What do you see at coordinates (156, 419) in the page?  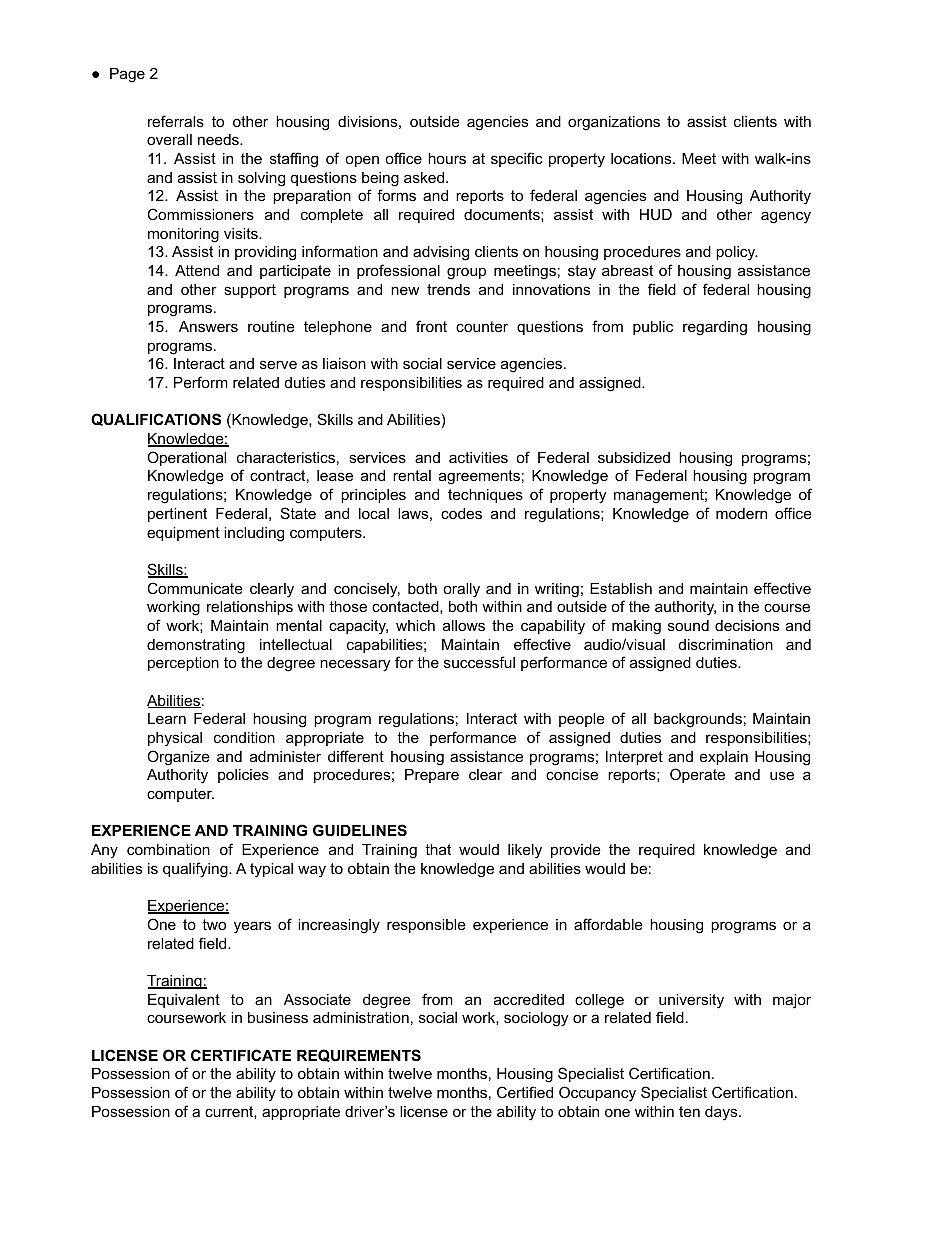 I see `QUALIFICATIONS` at bounding box center [156, 419].
